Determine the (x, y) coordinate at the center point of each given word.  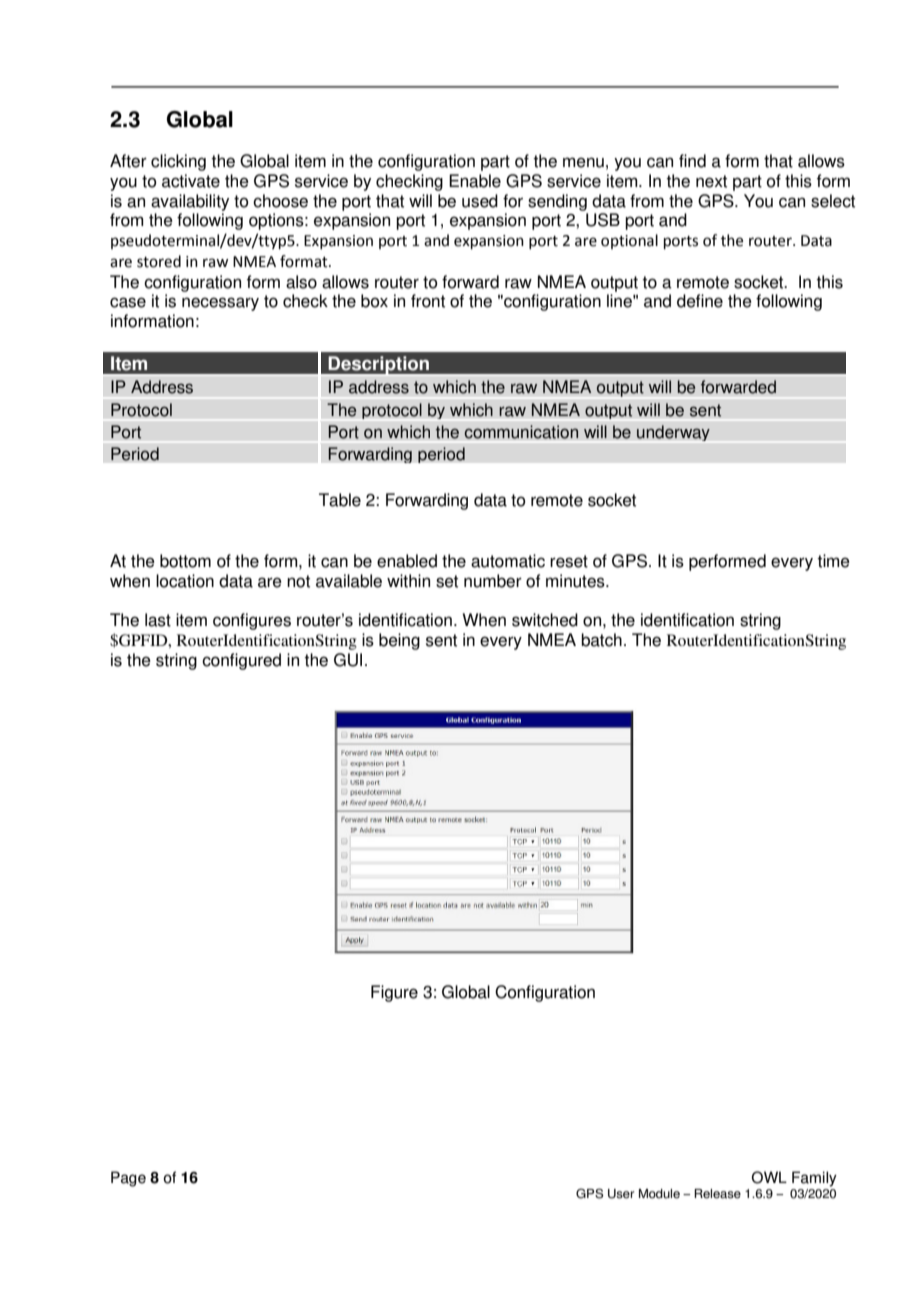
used (480, 201)
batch (601, 640)
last (158, 620)
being (399, 641)
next (711, 181)
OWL (769, 1177)
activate (191, 181)
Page (128, 1179)
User (621, 1194)
